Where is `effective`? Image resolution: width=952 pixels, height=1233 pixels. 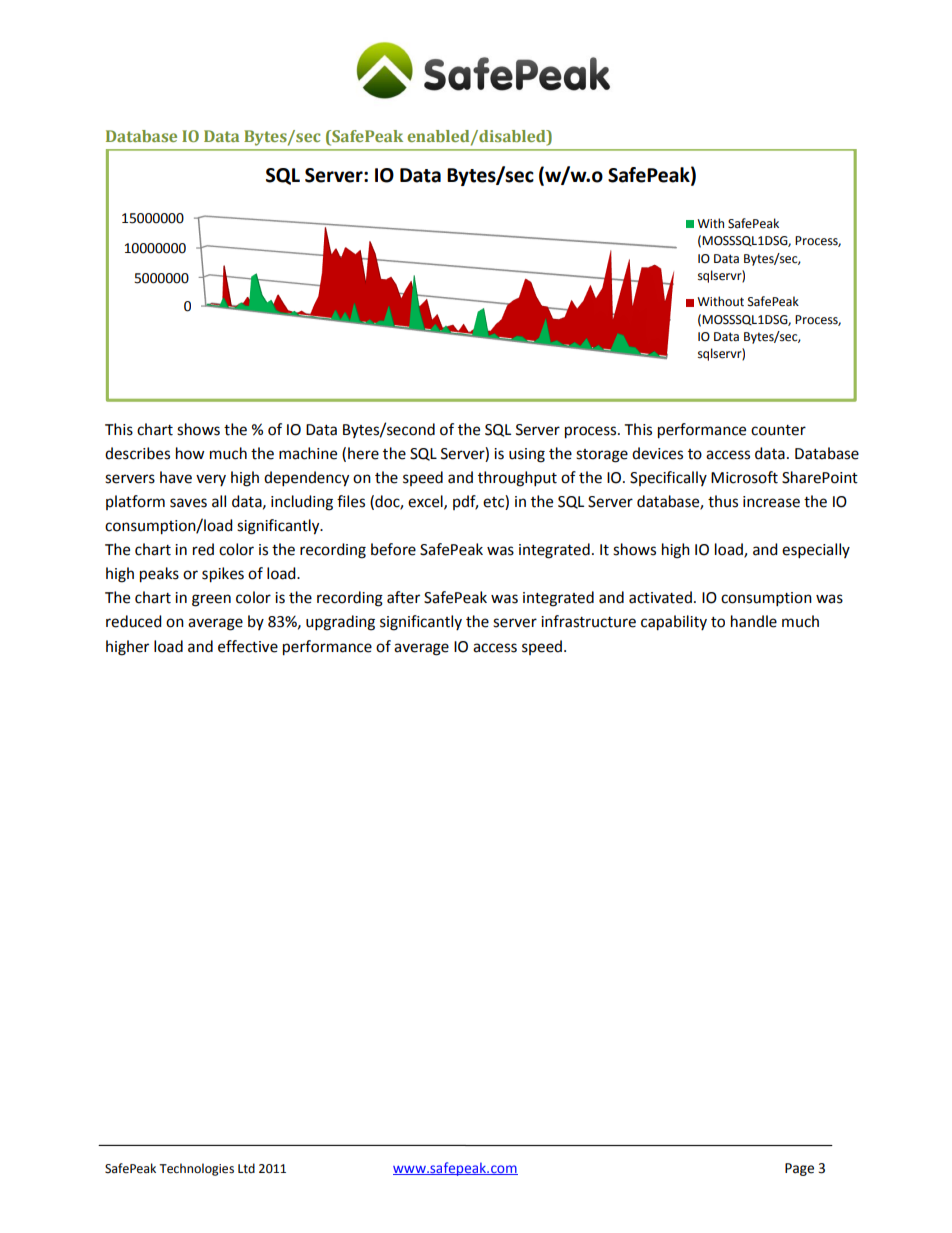 effective is located at coordinates (248, 646).
